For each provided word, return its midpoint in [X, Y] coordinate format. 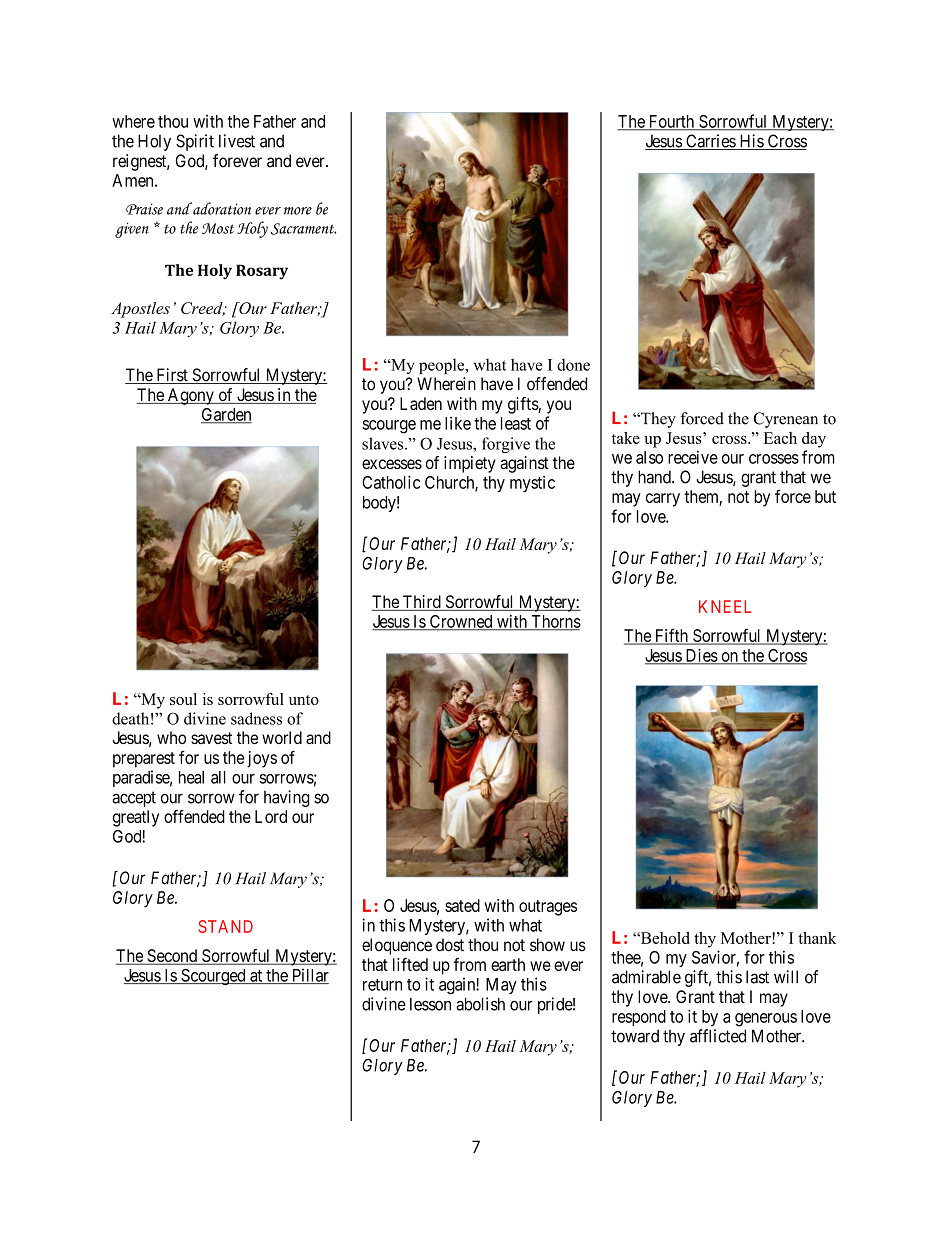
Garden [226, 415]
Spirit [195, 142]
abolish [480, 1004]
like [458, 423]
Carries [710, 142]
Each [780, 438]
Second [172, 957]
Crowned [461, 622]
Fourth [671, 122]
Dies [701, 656]
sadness [256, 718]
